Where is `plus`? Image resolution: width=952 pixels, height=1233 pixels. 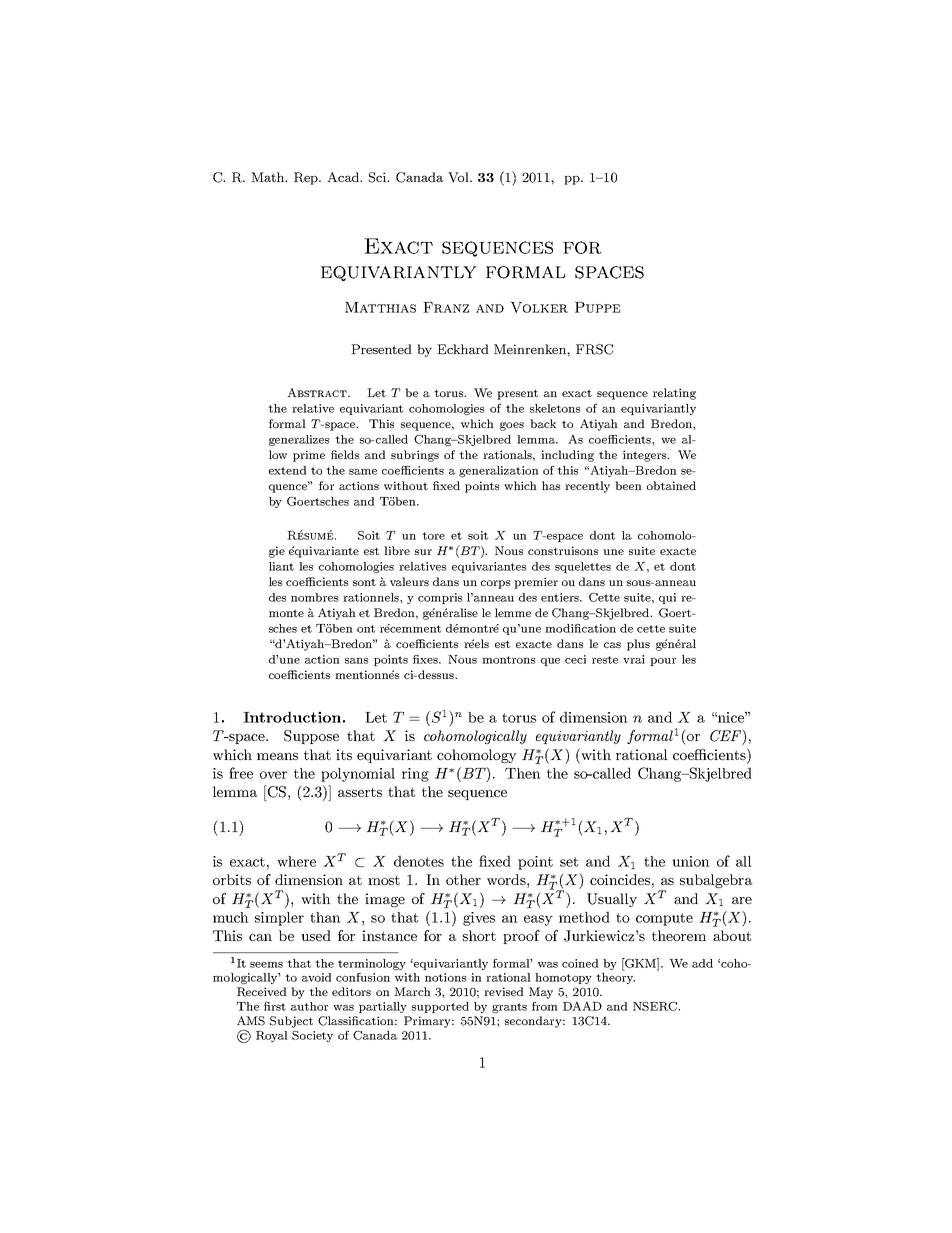 plus is located at coordinates (638, 645).
